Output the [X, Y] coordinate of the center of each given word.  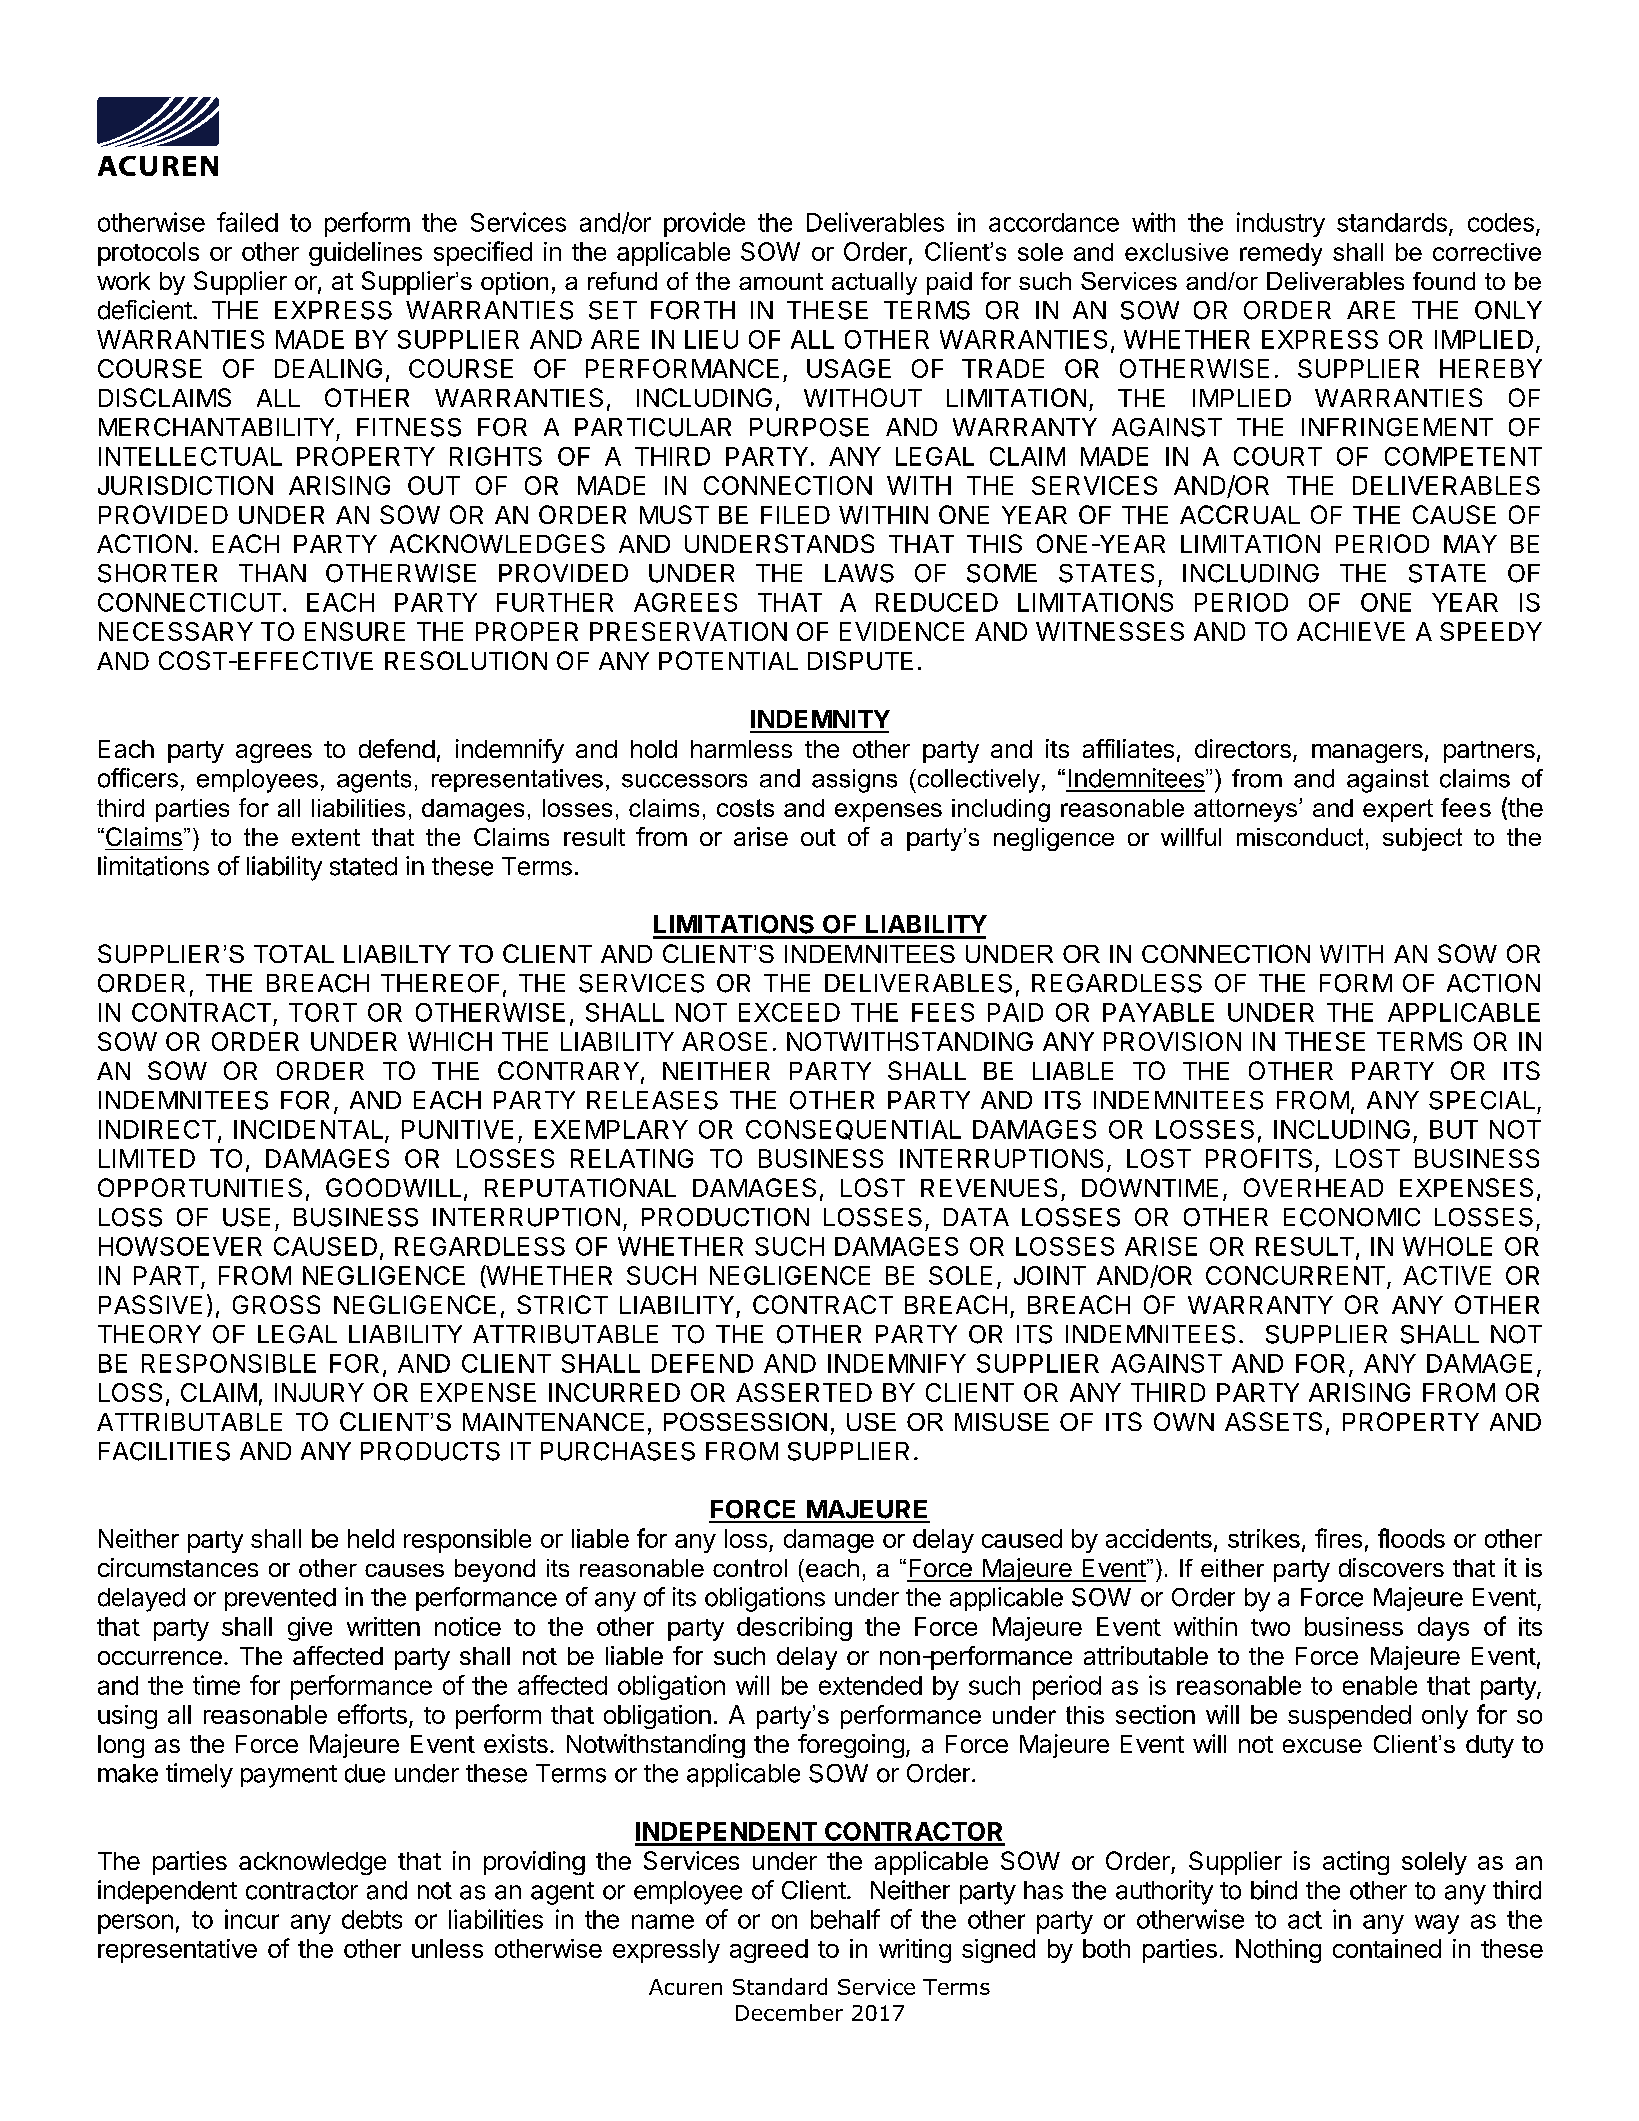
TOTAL [294, 954]
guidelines [365, 254]
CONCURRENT [1297, 1277]
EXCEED [789, 1012]
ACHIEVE [1351, 631]
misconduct [1300, 837]
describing [794, 1629]
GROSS [276, 1304]
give [310, 1629]
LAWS [859, 573]
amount [781, 281]
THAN [272, 573]
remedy [1281, 254]
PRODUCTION [725, 1217]
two [1270, 1627]
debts [372, 1919]
